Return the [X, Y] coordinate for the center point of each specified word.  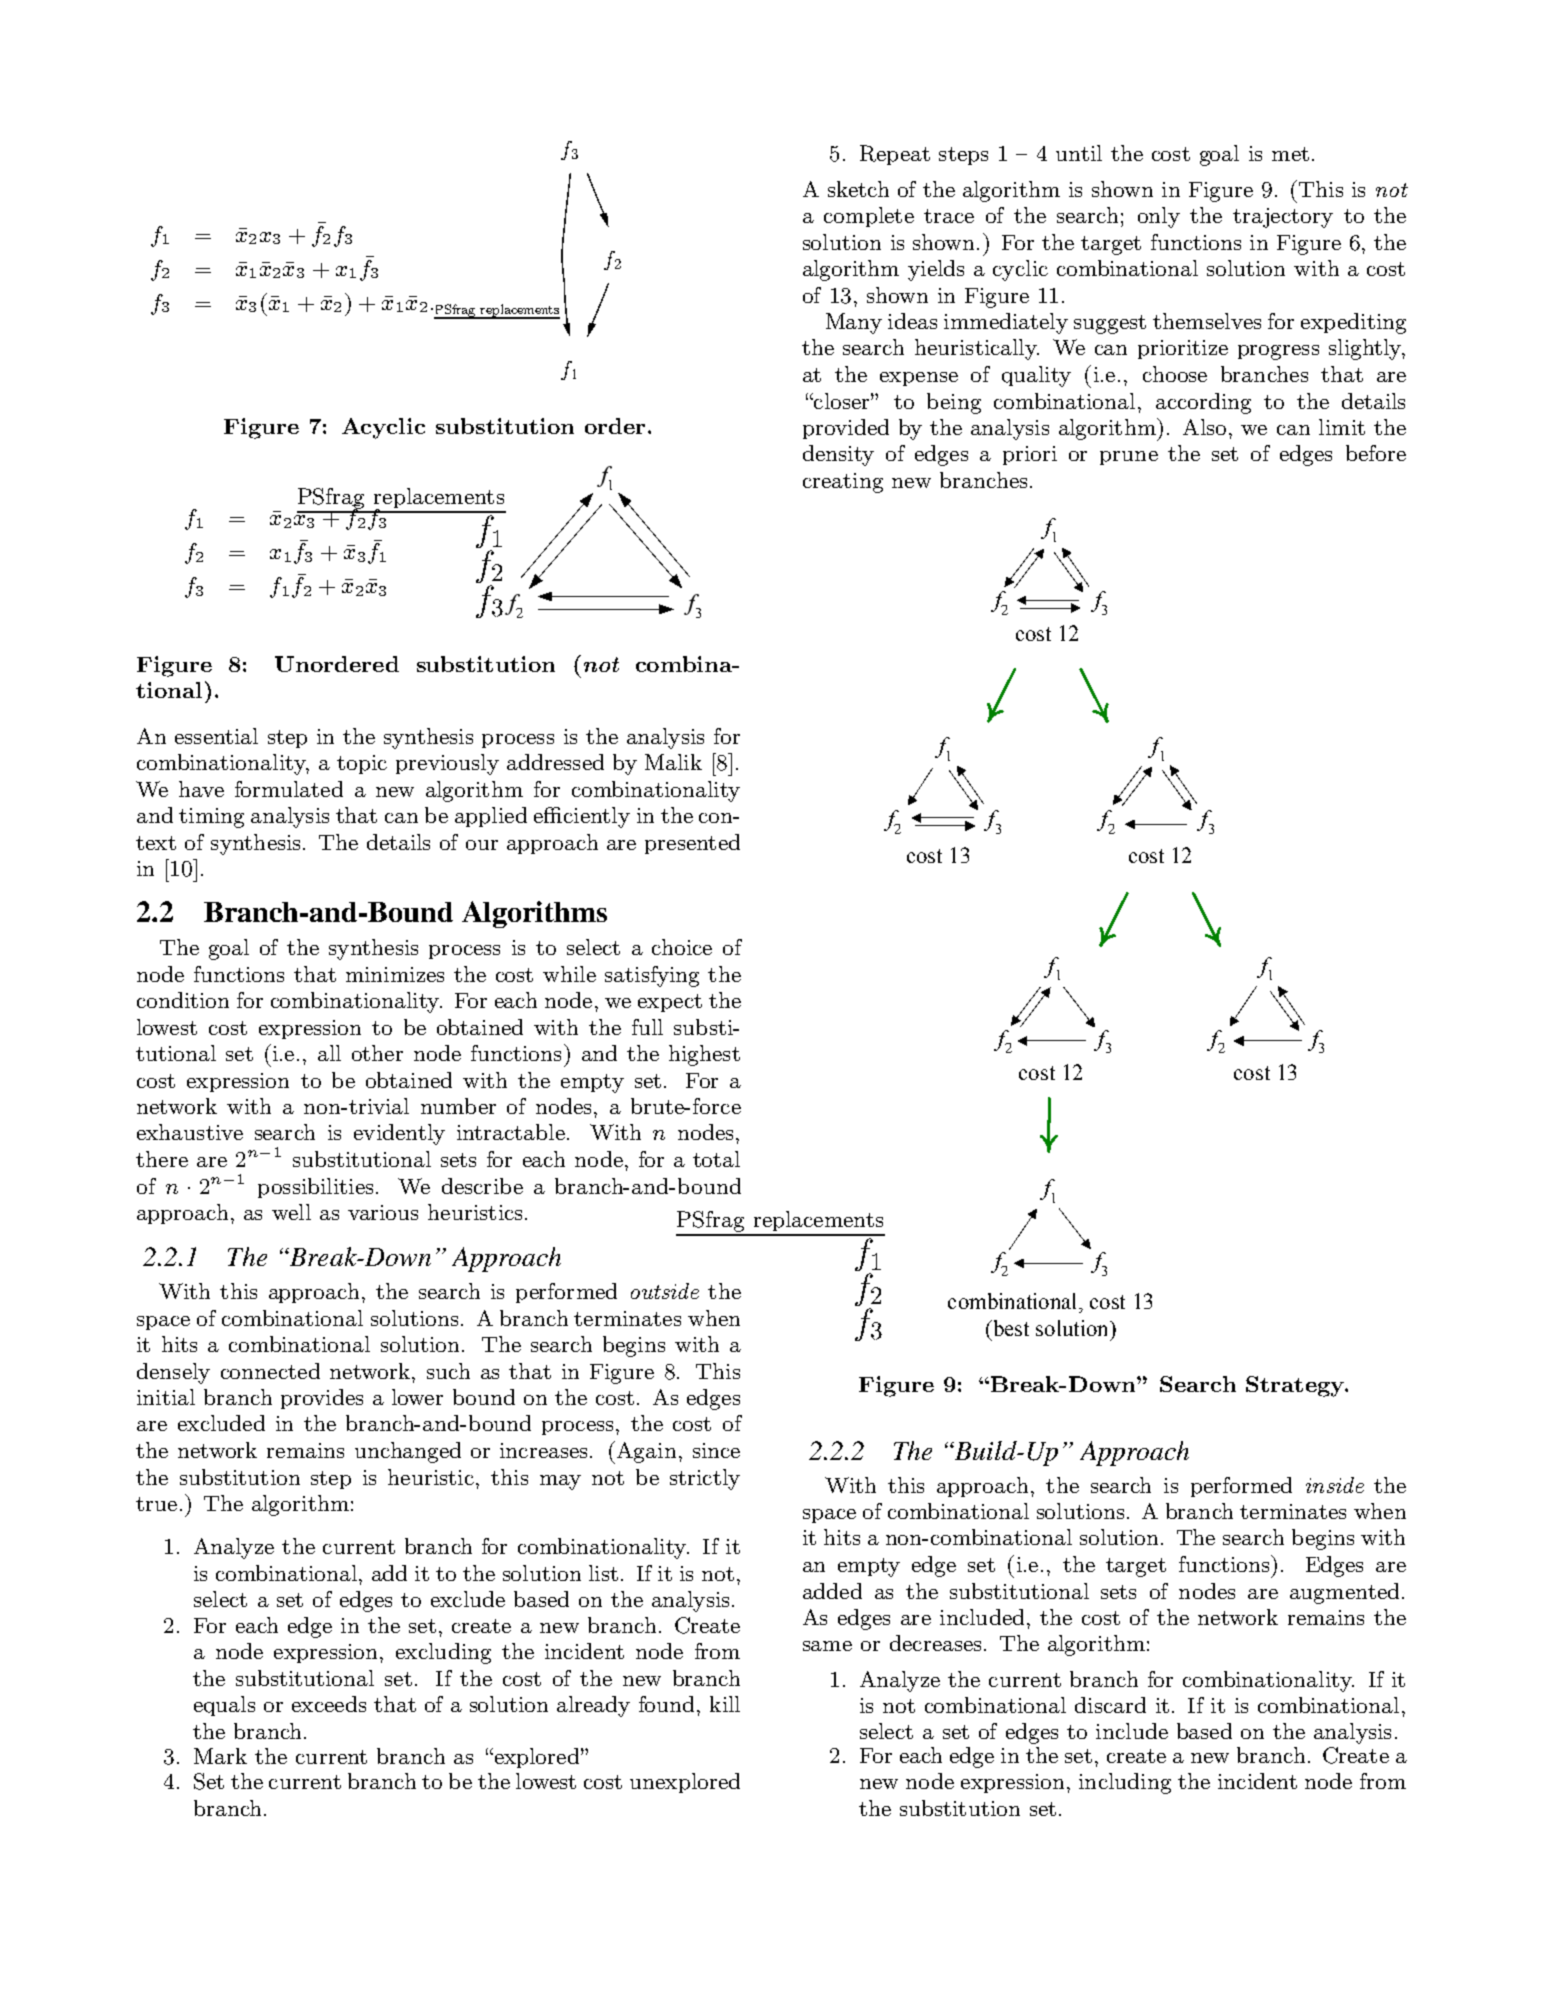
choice [682, 947]
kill [725, 1704]
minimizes [395, 974]
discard [1110, 1705]
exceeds [329, 1704]
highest [704, 1055]
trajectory [1283, 218]
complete [869, 217]
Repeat [895, 155]
